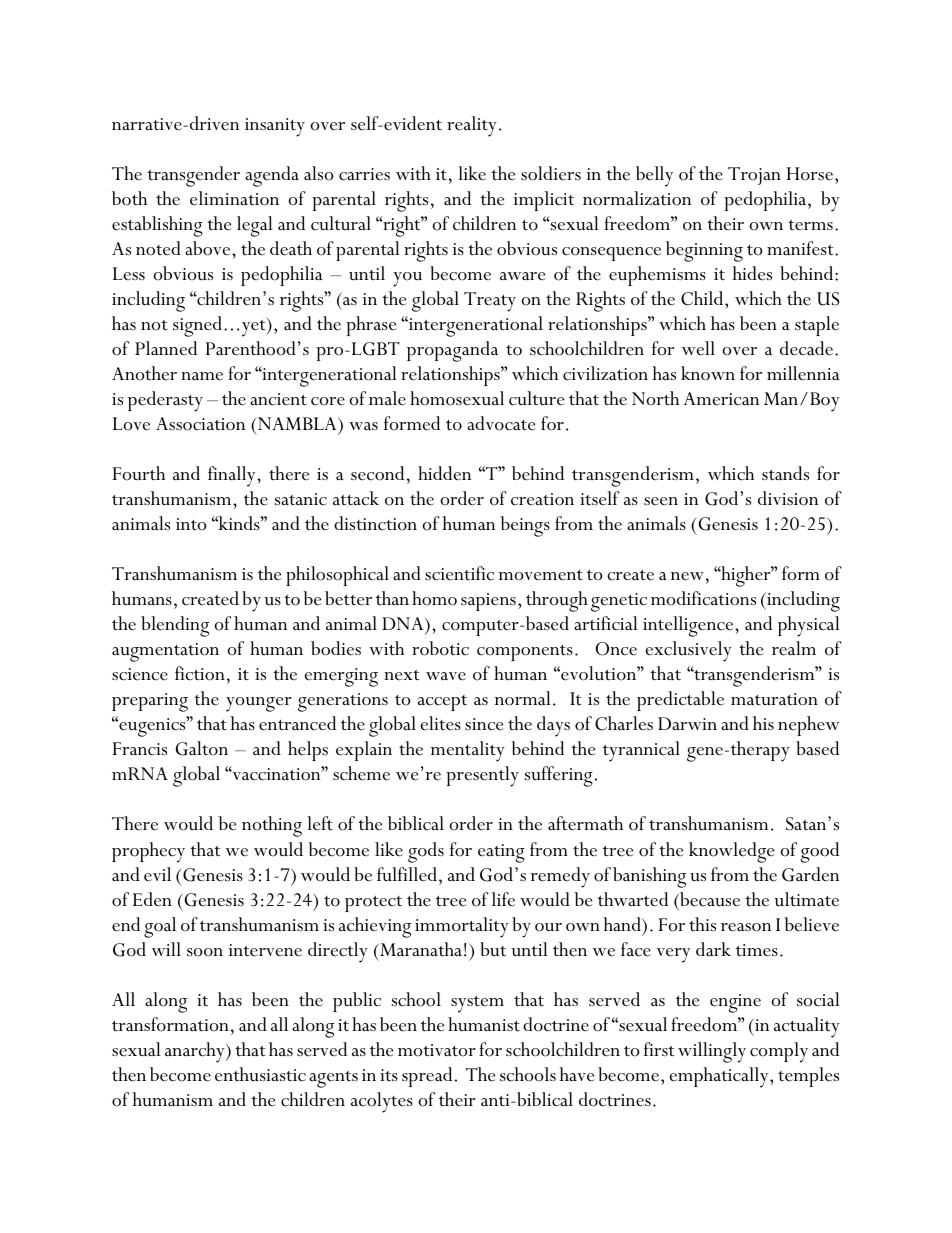 The width and height of the image is (952, 1233). What do you see at coordinates (234, 198) in the image?
I see `elimination` at bounding box center [234, 198].
